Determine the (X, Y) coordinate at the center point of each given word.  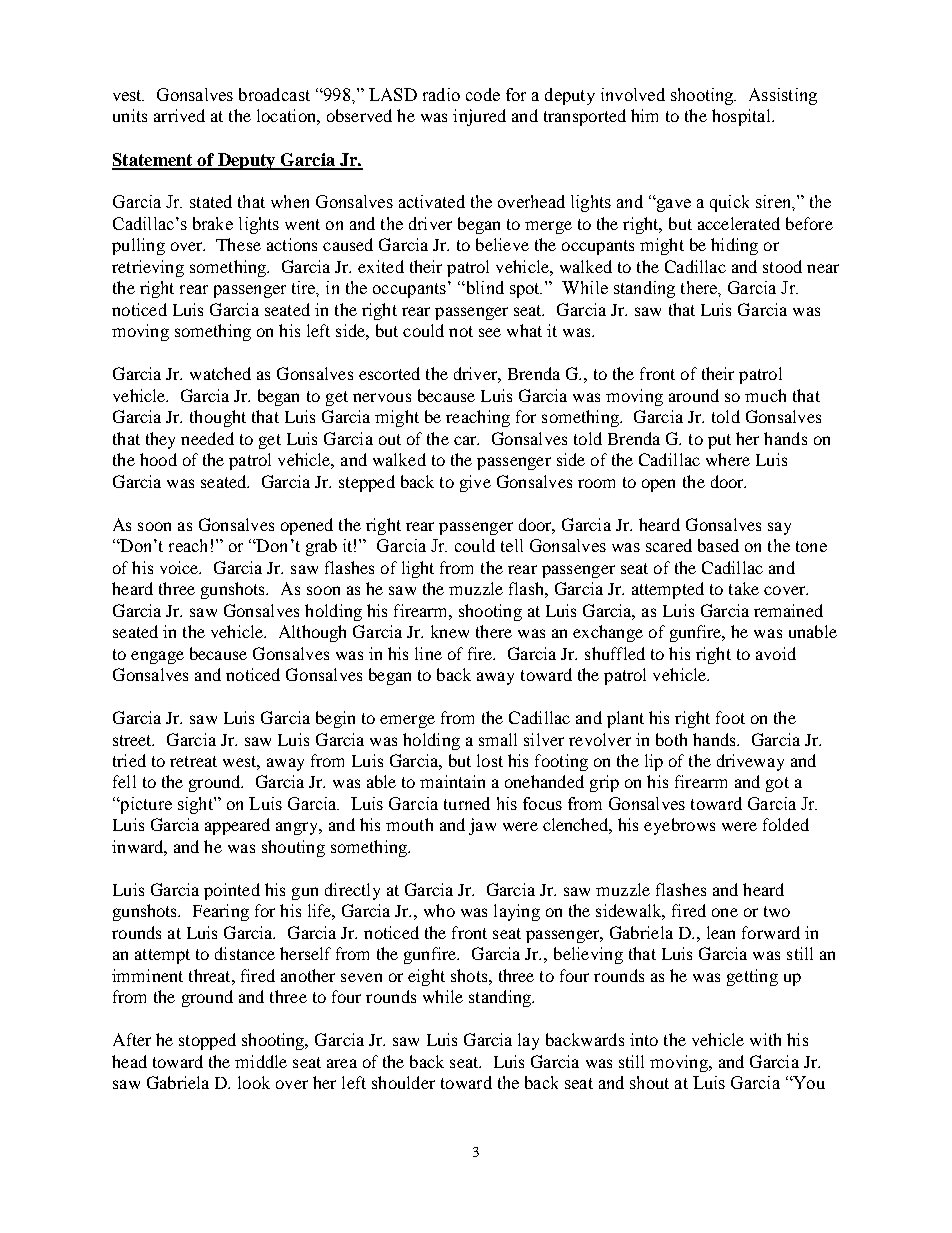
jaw (482, 826)
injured (479, 117)
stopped (207, 1041)
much (765, 395)
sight (196, 805)
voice (180, 567)
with (765, 1039)
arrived (179, 115)
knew (450, 631)
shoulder (403, 1082)
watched (220, 373)
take (744, 588)
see (490, 332)
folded (786, 824)
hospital (742, 117)
